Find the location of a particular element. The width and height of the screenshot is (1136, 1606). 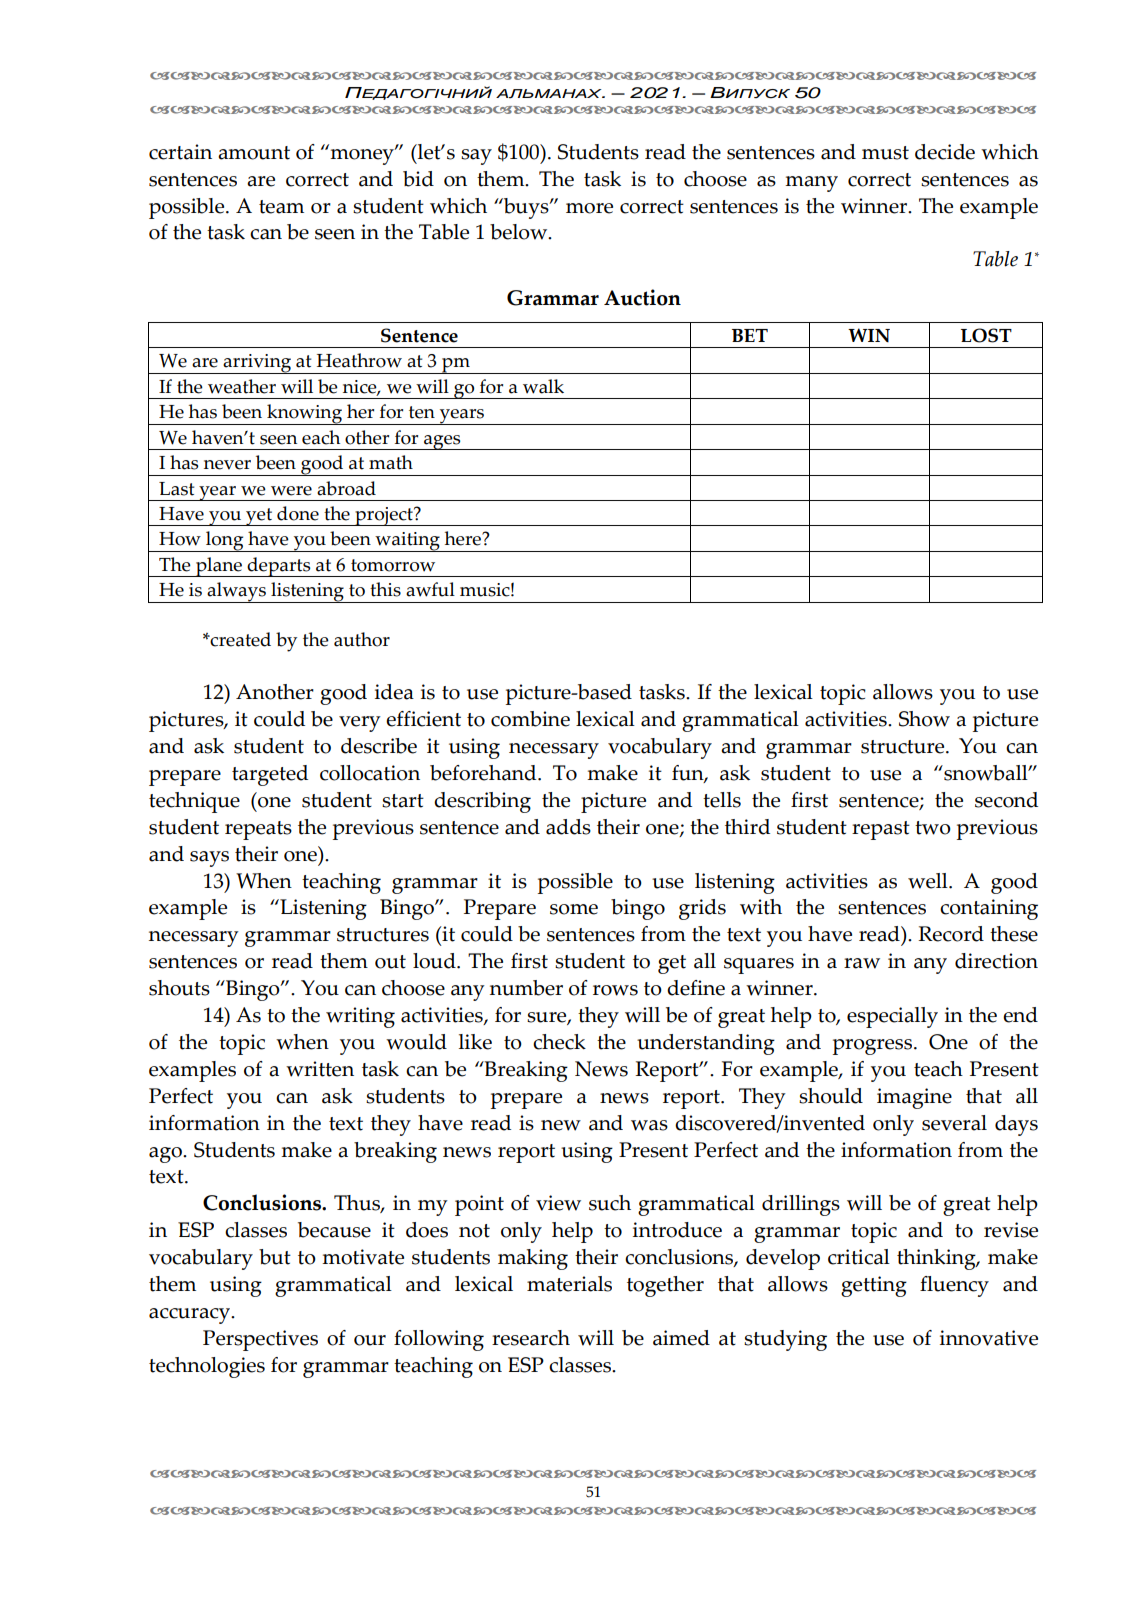

innovative is located at coordinates (989, 1338).
